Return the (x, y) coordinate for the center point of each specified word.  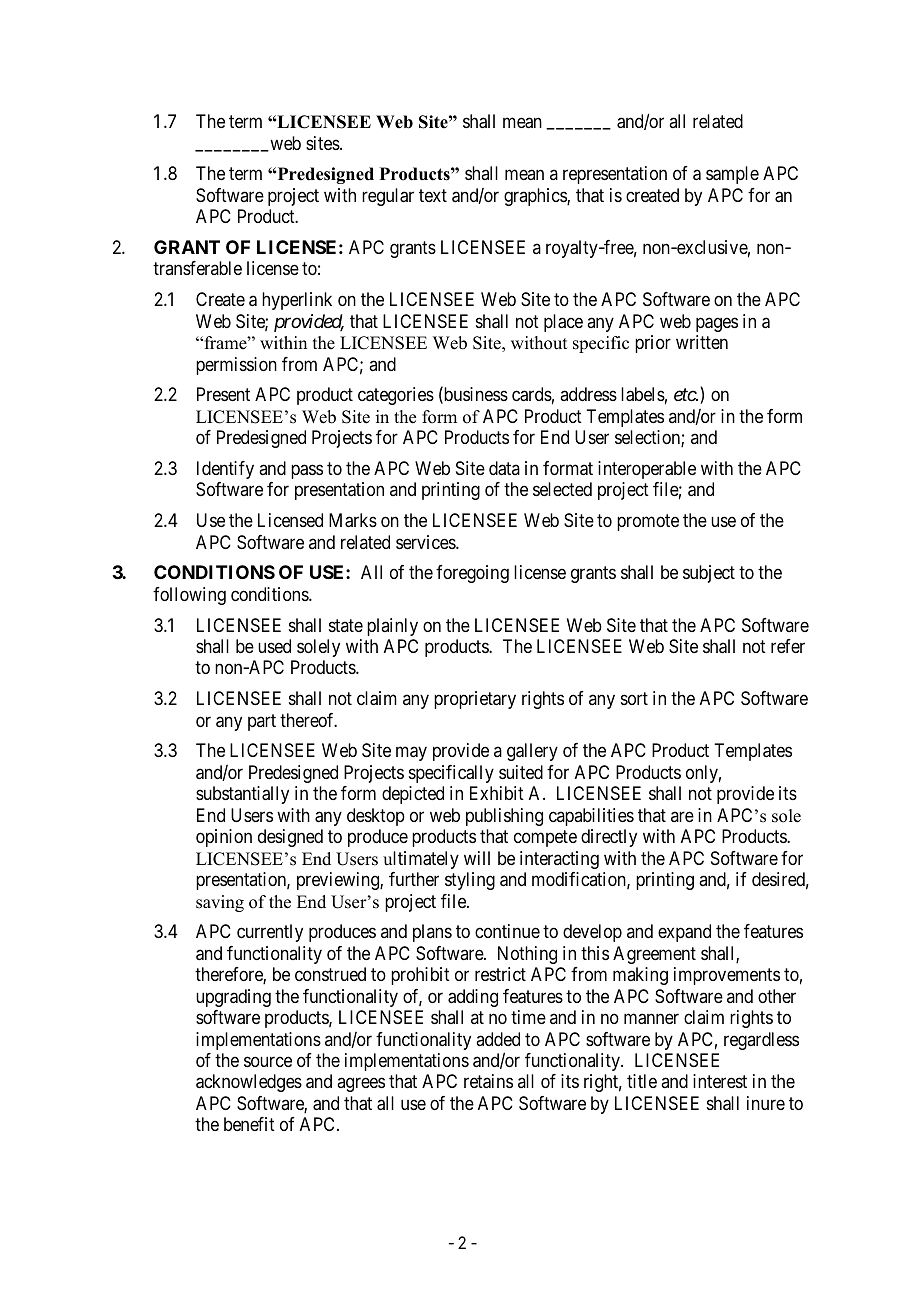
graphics (536, 197)
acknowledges (249, 1083)
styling (470, 881)
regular (388, 197)
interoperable (647, 470)
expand (684, 933)
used (274, 646)
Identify (225, 470)
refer (788, 646)
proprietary (475, 700)
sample (732, 175)
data (504, 468)
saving (220, 903)
